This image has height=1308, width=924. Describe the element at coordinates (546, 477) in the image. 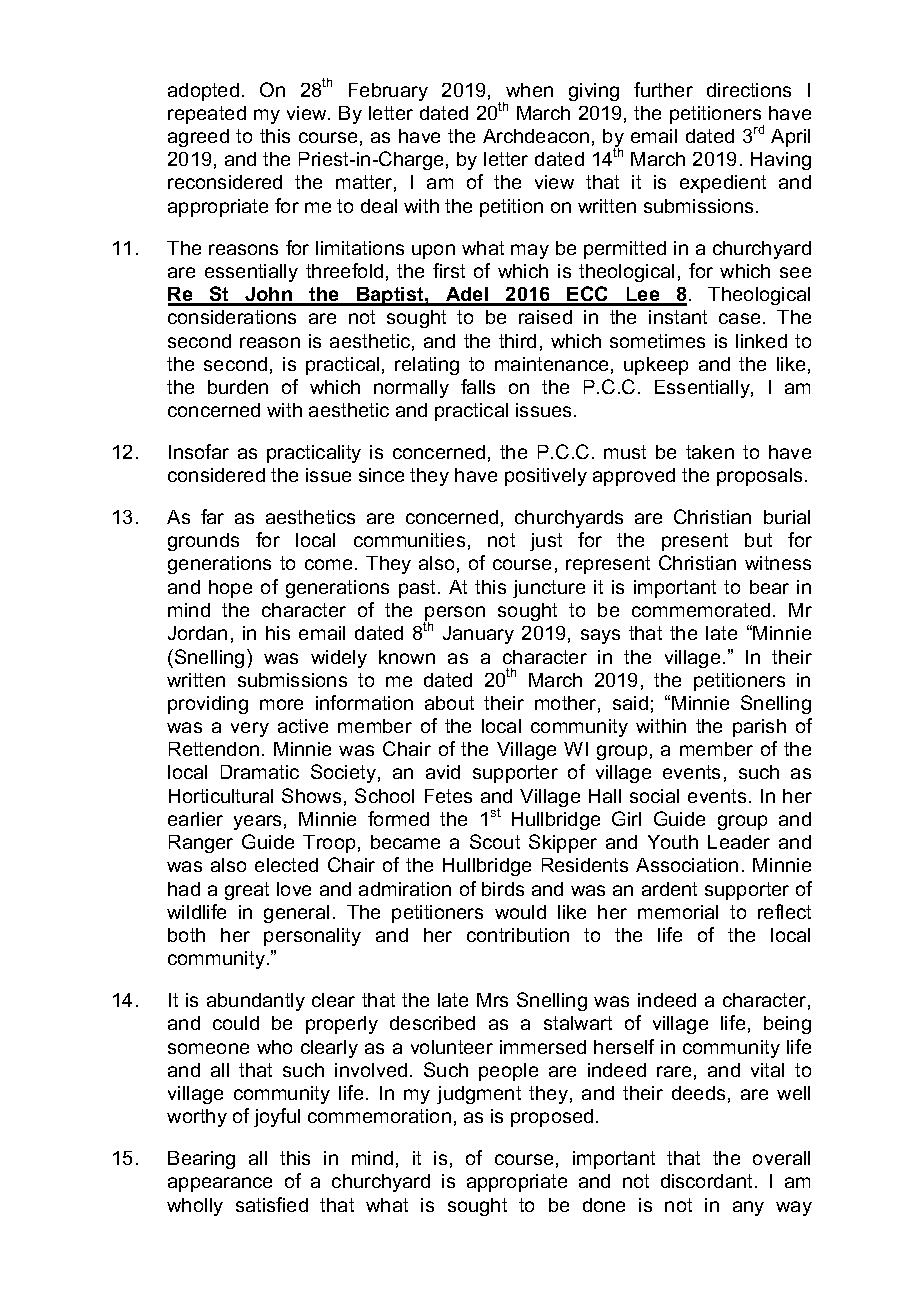

I see `positively` at that location.
